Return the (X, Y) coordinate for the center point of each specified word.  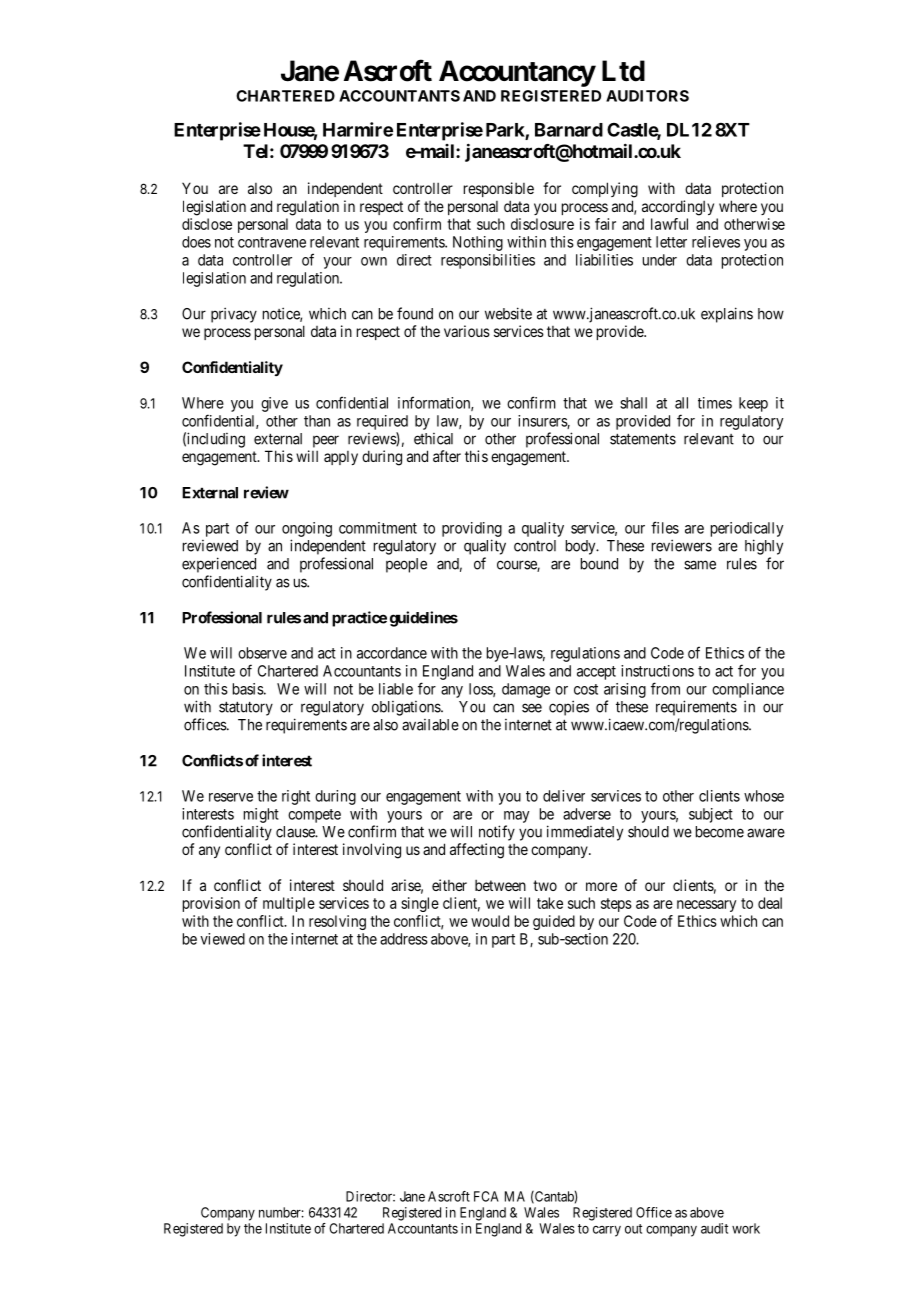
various (467, 331)
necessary (706, 906)
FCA (486, 1196)
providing (472, 529)
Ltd (623, 71)
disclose (207, 224)
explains (727, 315)
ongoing (307, 529)
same (700, 565)
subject (711, 815)
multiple (289, 904)
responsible (499, 189)
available (430, 725)
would (490, 921)
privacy (234, 315)
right (296, 797)
